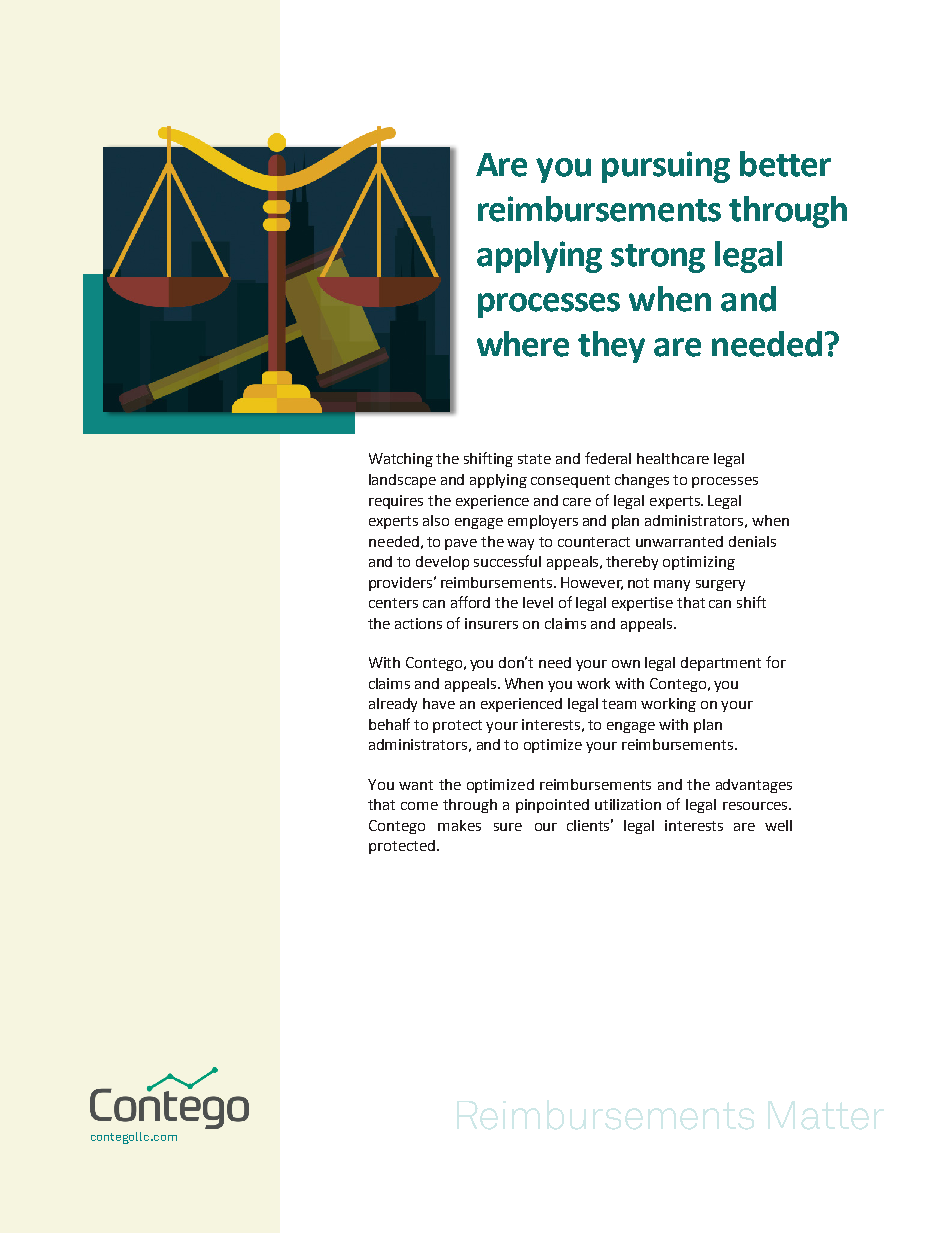 The image size is (952, 1233). What do you see at coordinates (666, 167) in the document?
I see `pursuing` at bounding box center [666, 167].
